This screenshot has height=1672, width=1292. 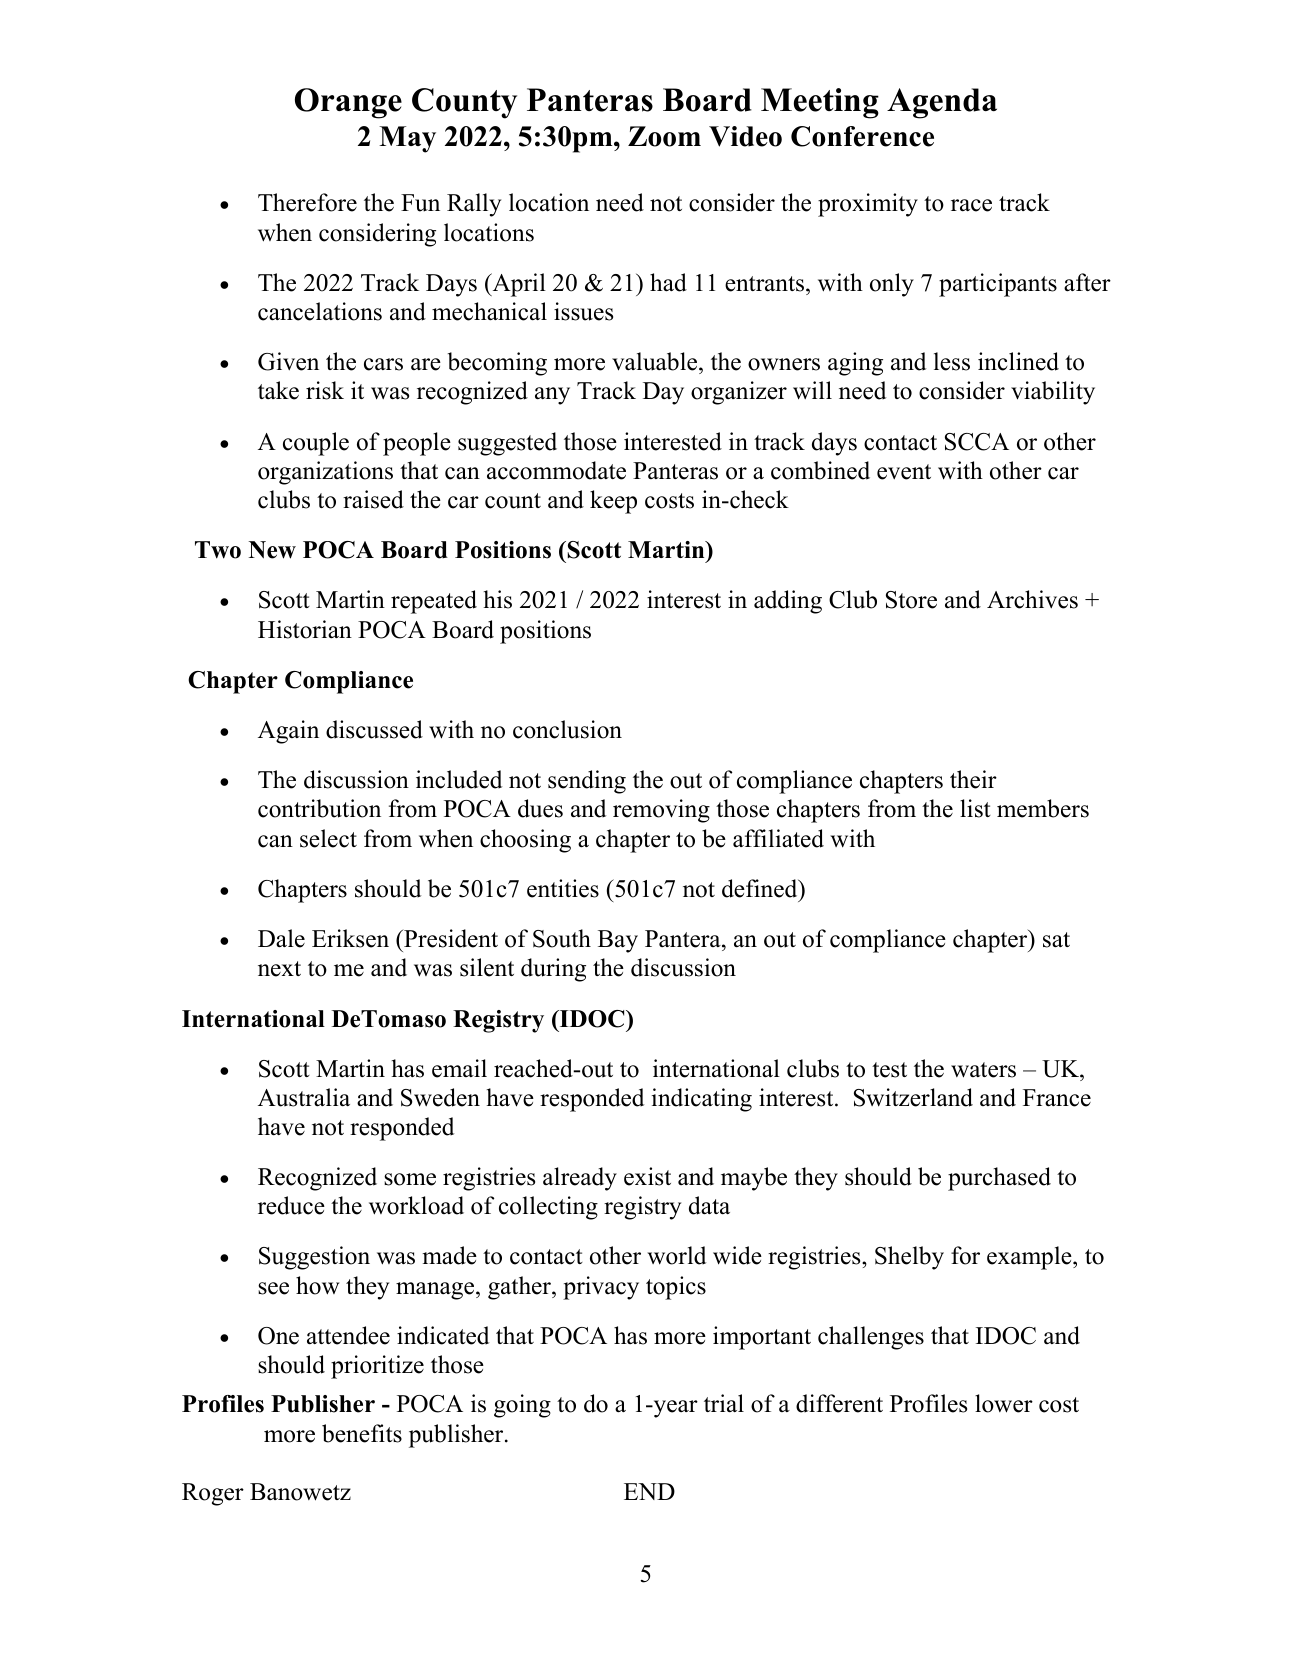 What do you see at coordinates (1056, 940) in the screenshot?
I see `sat` at bounding box center [1056, 940].
